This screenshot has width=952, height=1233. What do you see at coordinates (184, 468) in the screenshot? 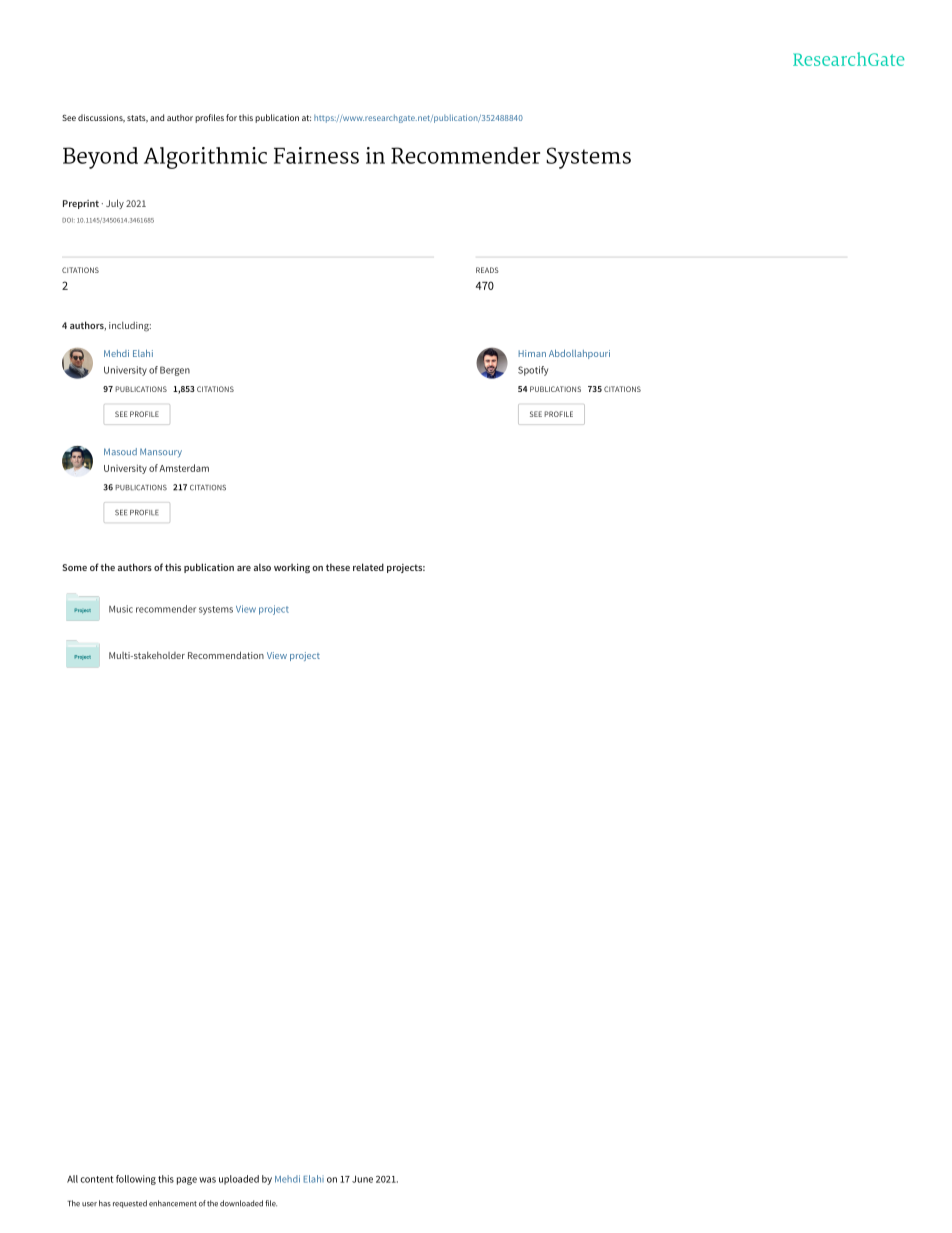
I see `Amsterdam` at bounding box center [184, 468].
